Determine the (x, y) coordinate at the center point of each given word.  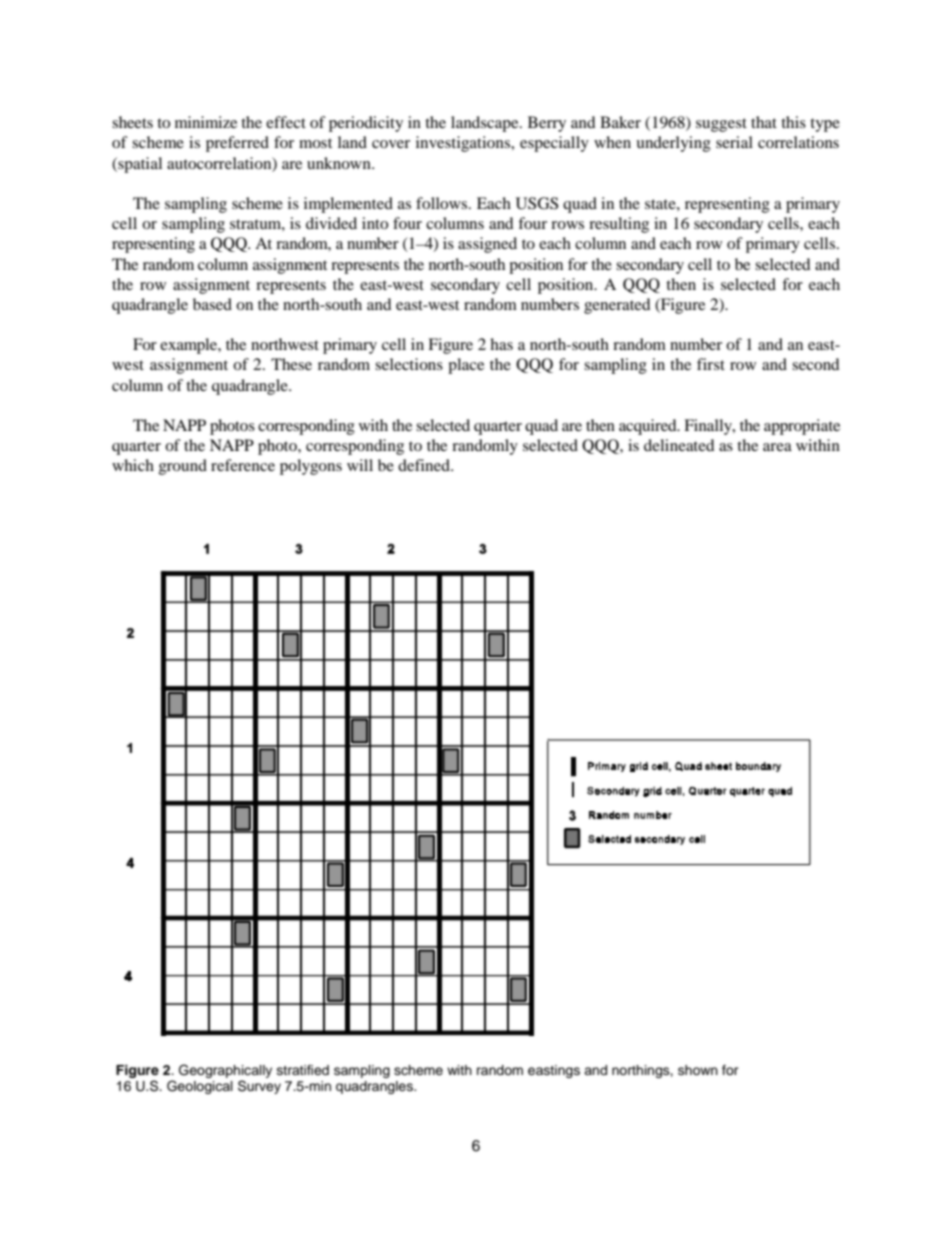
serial (734, 142)
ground (183, 467)
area (777, 447)
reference (243, 465)
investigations (464, 144)
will (360, 465)
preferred (237, 144)
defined (425, 465)
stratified (303, 1070)
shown (698, 1070)
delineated (679, 445)
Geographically (225, 1071)
